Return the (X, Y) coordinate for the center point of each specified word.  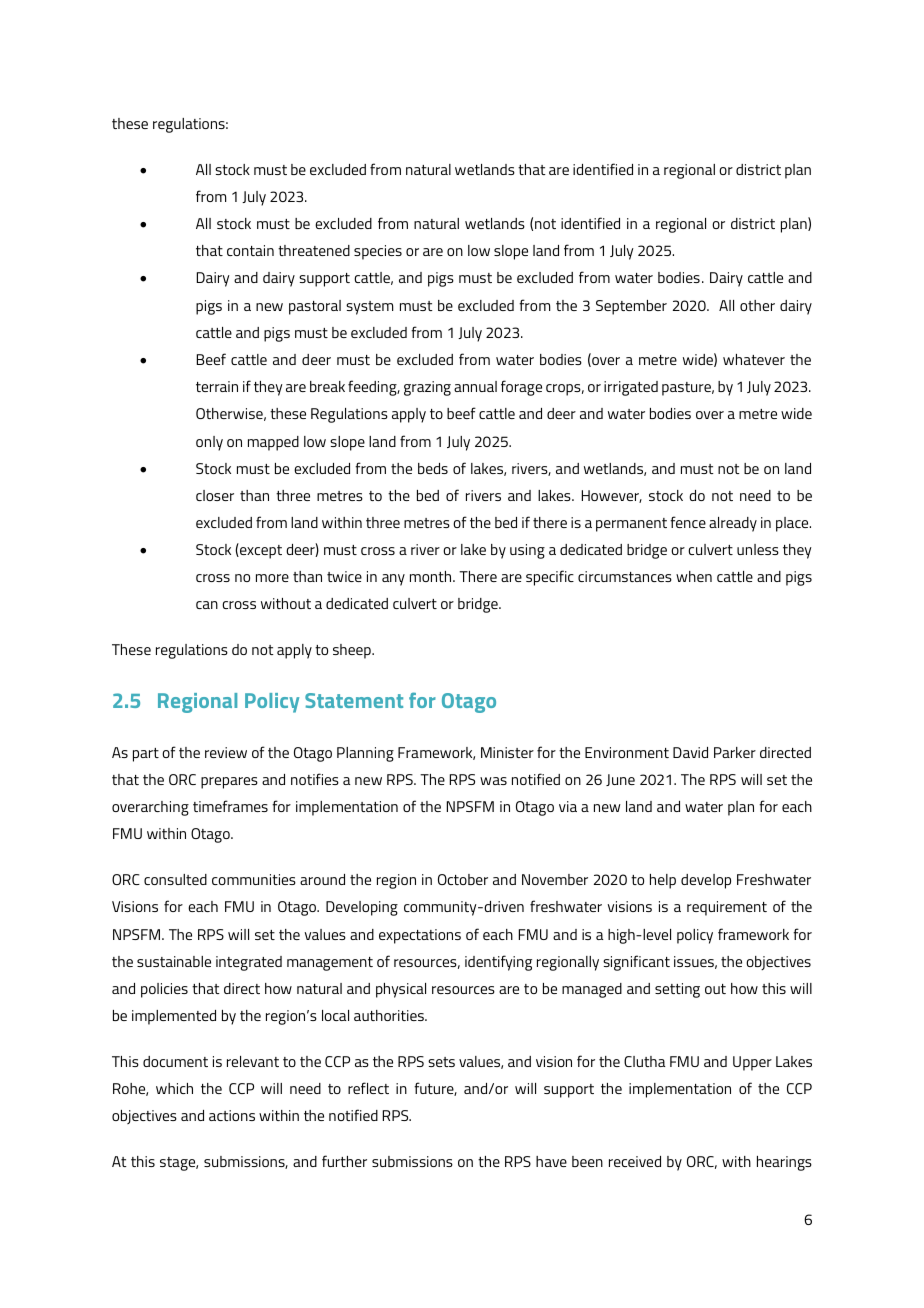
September (631, 307)
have (551, 1161)
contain (250, 250)
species (378, 252)
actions (232, 1115)
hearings (784, 1163)
